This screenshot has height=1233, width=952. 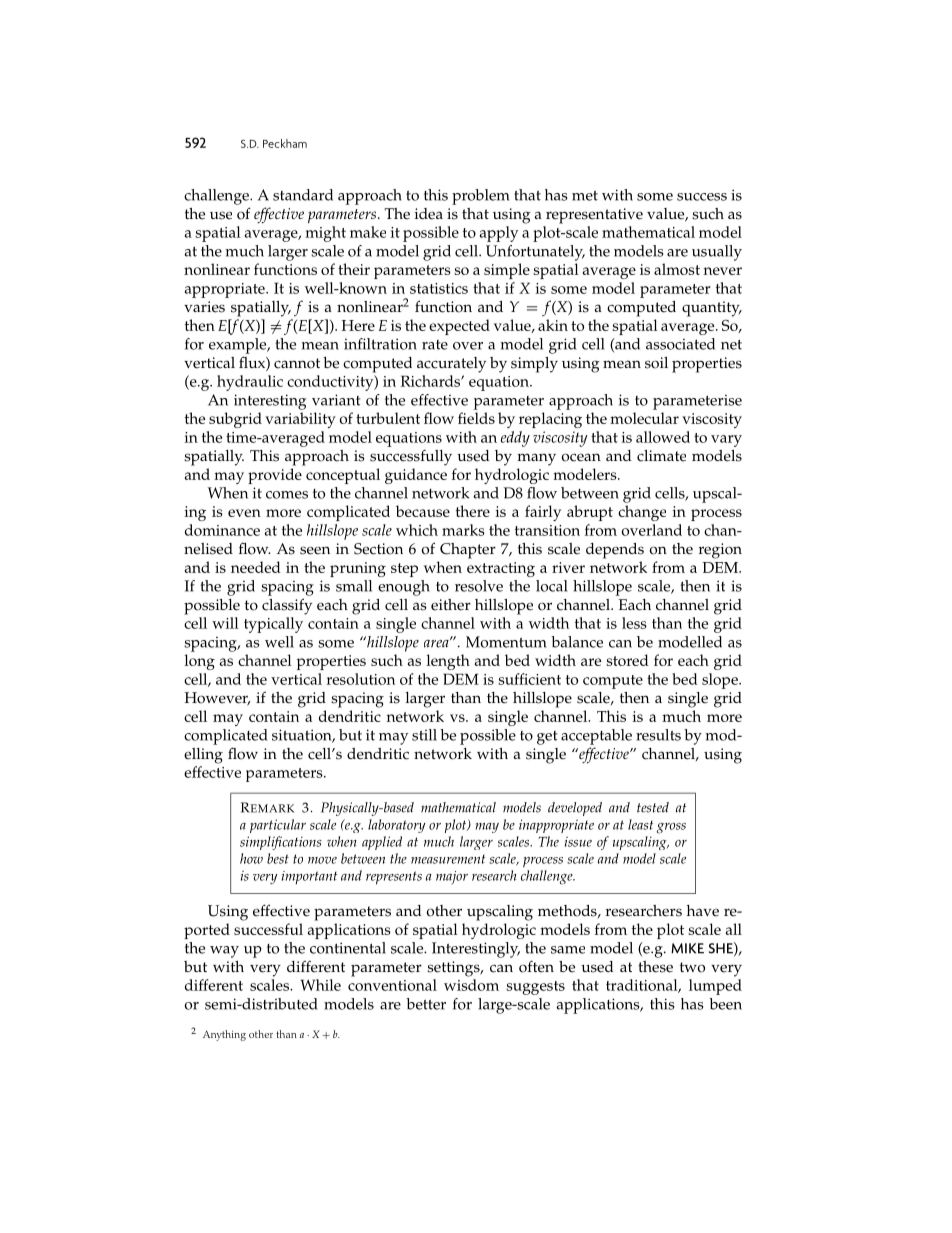 I want to click on Anything, so click(x=224, y=1035).
